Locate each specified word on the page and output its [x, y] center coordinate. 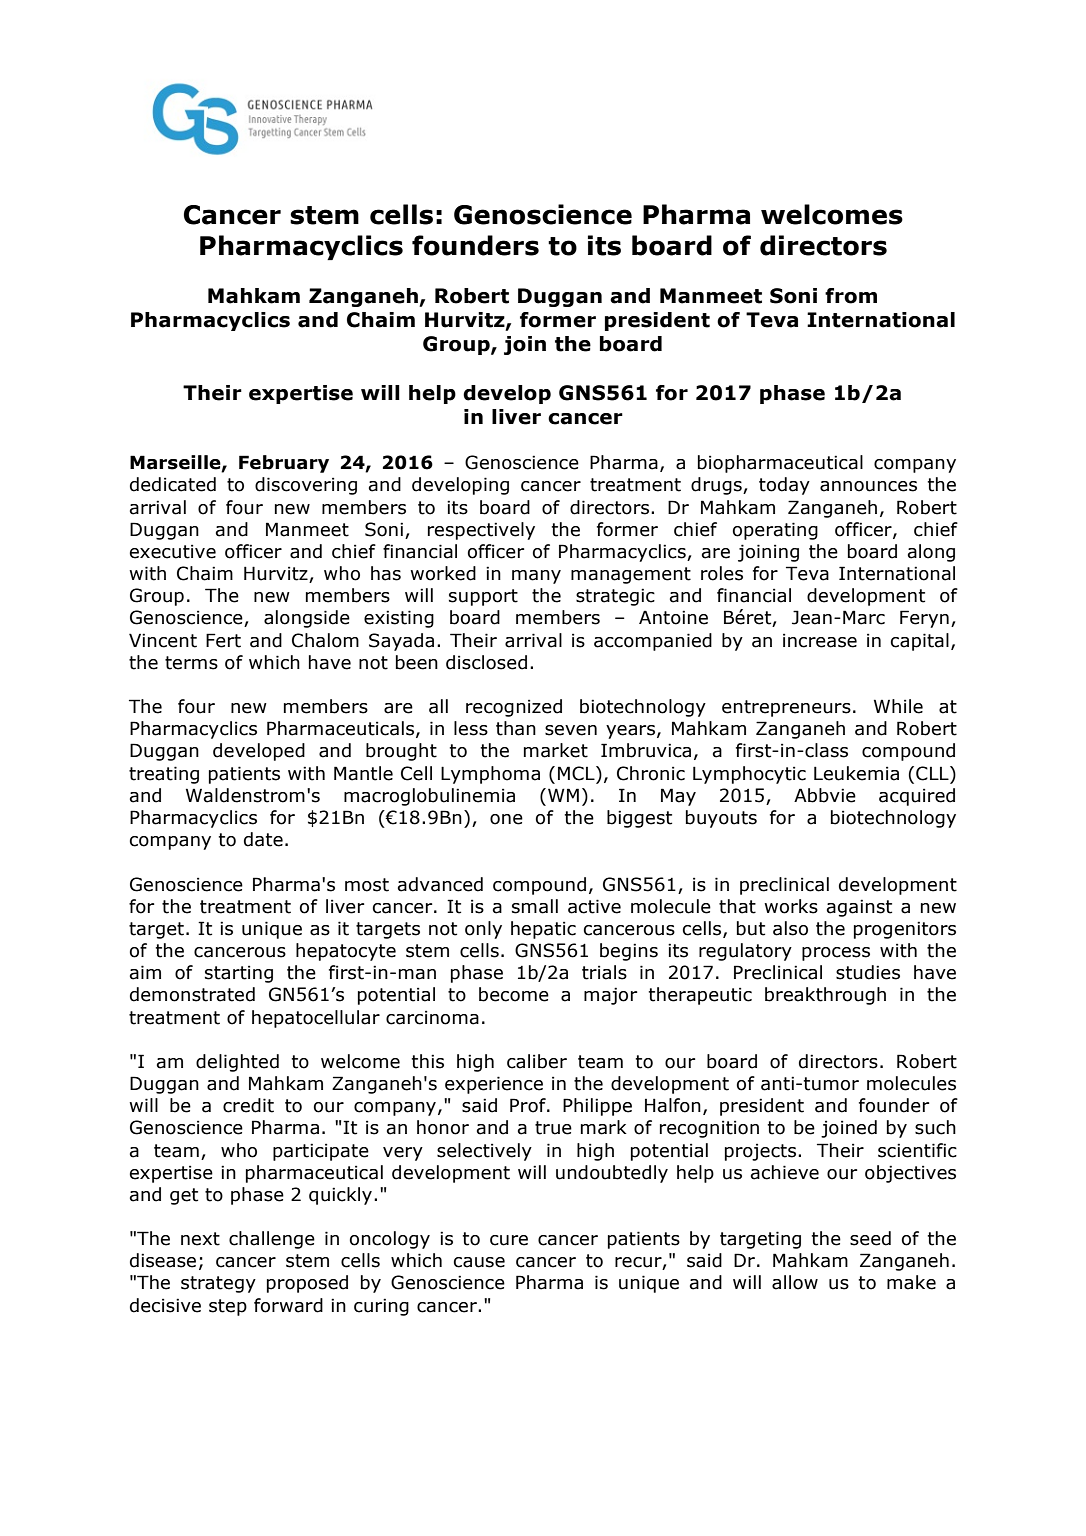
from [851, 296]
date [263, 839]
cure [509, 1240]
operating [775, 531]
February [284, 464]
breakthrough [825, 996]
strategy [218, 1284]
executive [173, 551]
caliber [537, 1061]
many [536, 577]
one [506, 819]
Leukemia [856, 773]
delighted [237, 1063]
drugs [717, 486]
